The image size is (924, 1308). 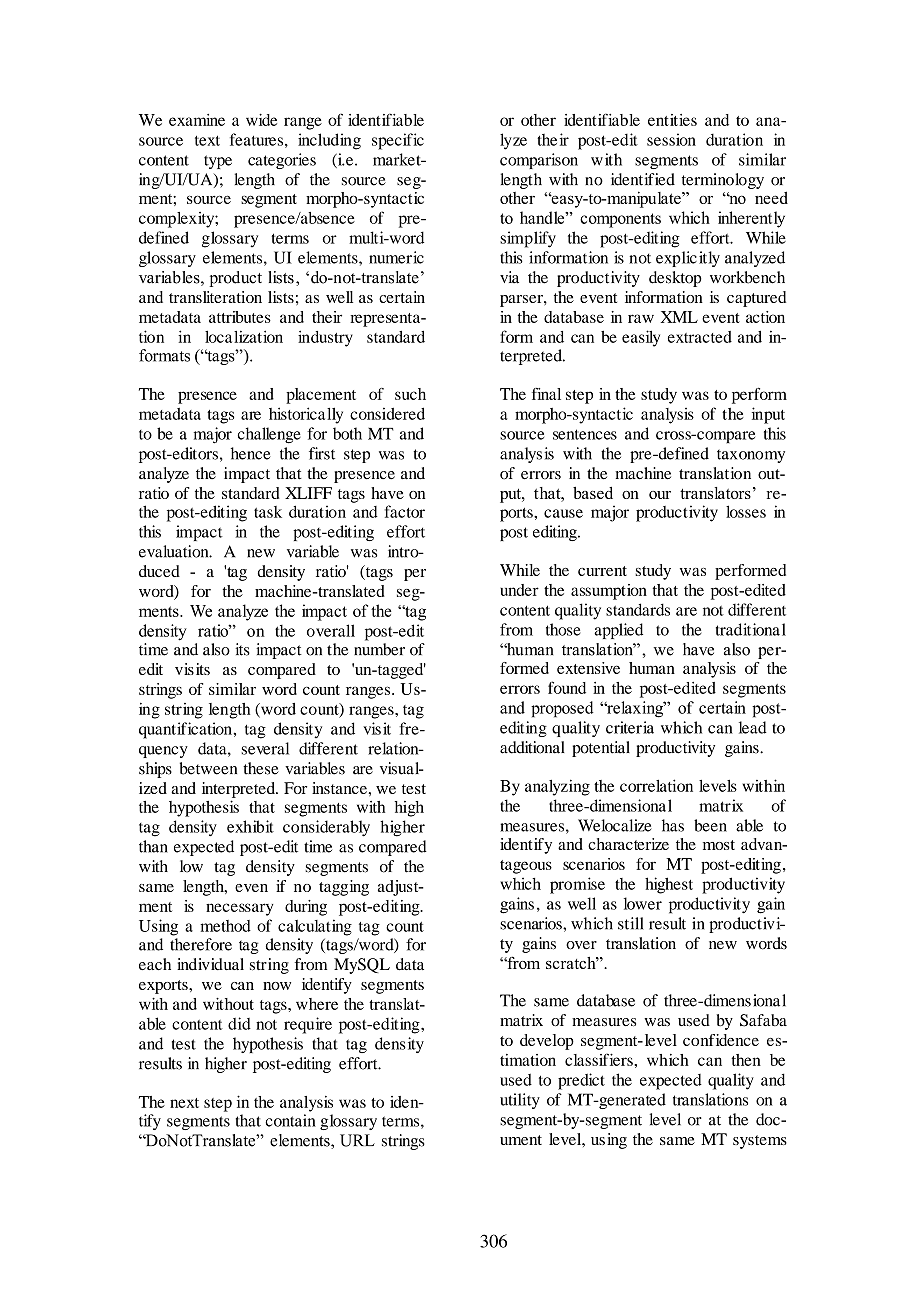 What do you see at coordinates (251, 453) in the page?
I see `hence` at bounding box center [251, 453].
